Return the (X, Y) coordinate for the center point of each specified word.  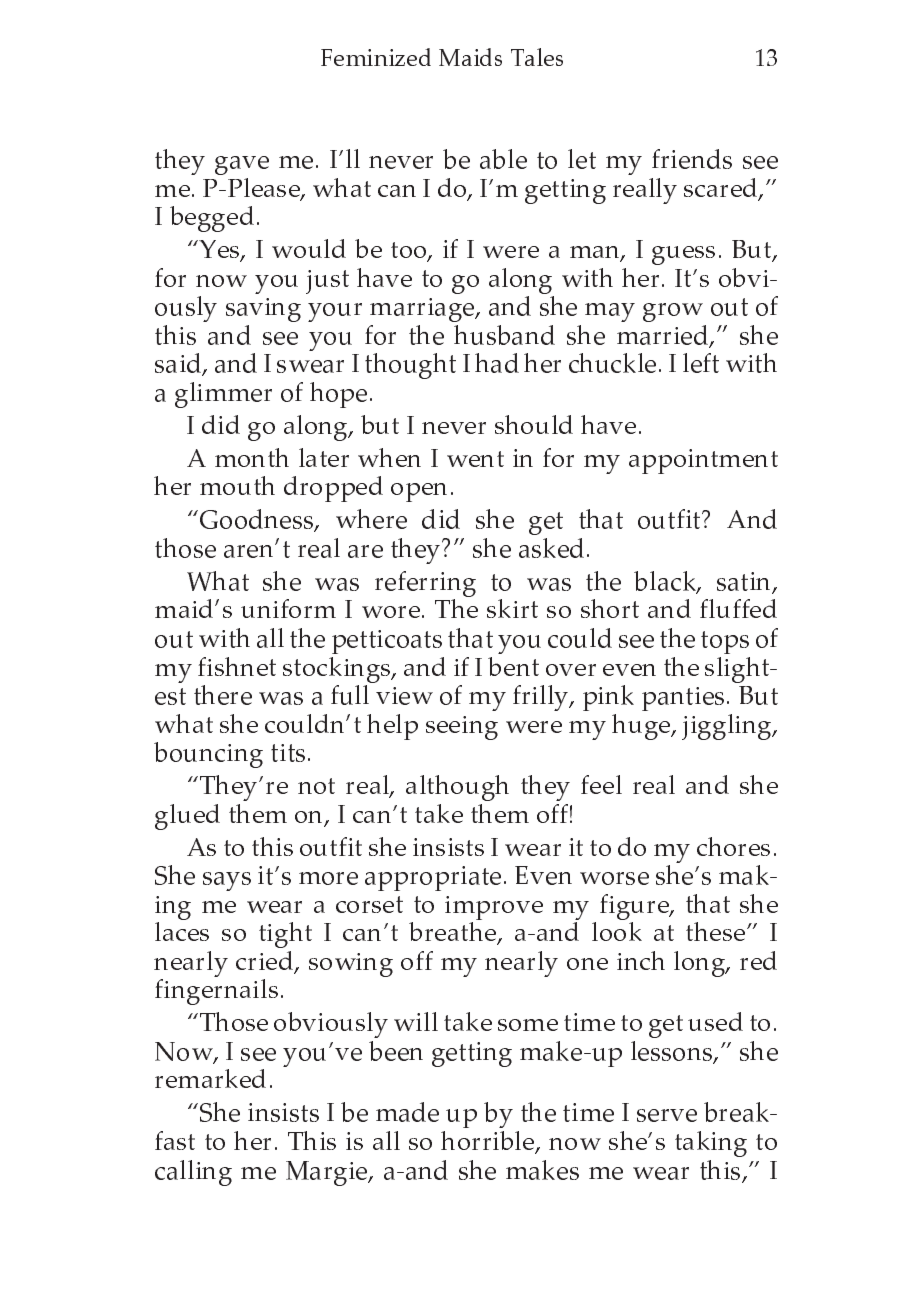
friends (692, 159)
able (503, 159)
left (701, 363)
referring (425, 585)
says (227, 881)
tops (725, 642)
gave (242, 165)
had (497, 363)
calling (193, 1173)
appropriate (433, 878)
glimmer (223, 395)
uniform (288, 608)
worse (614, 878)
